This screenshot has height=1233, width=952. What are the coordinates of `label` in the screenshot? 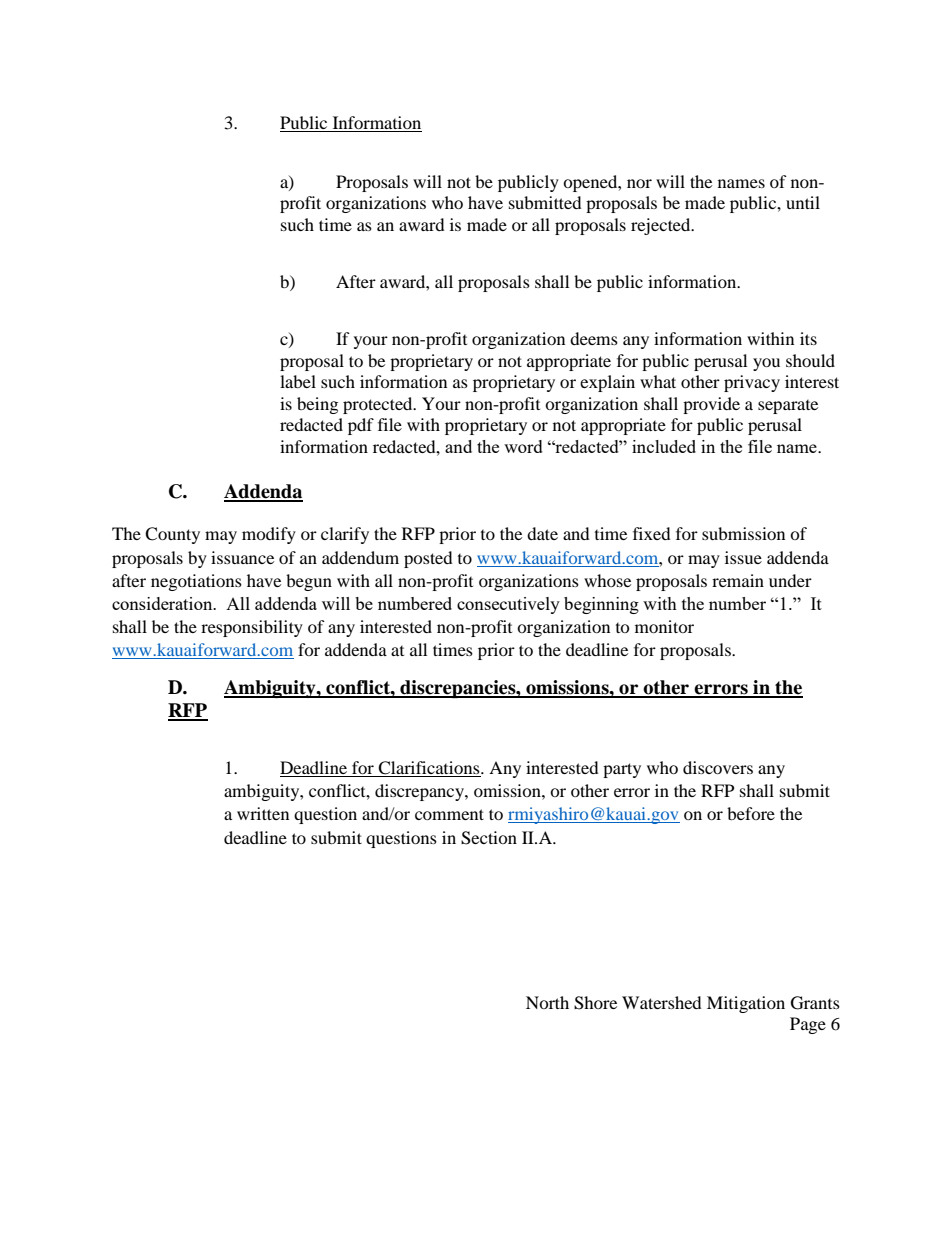 It's located at (298, 381).
